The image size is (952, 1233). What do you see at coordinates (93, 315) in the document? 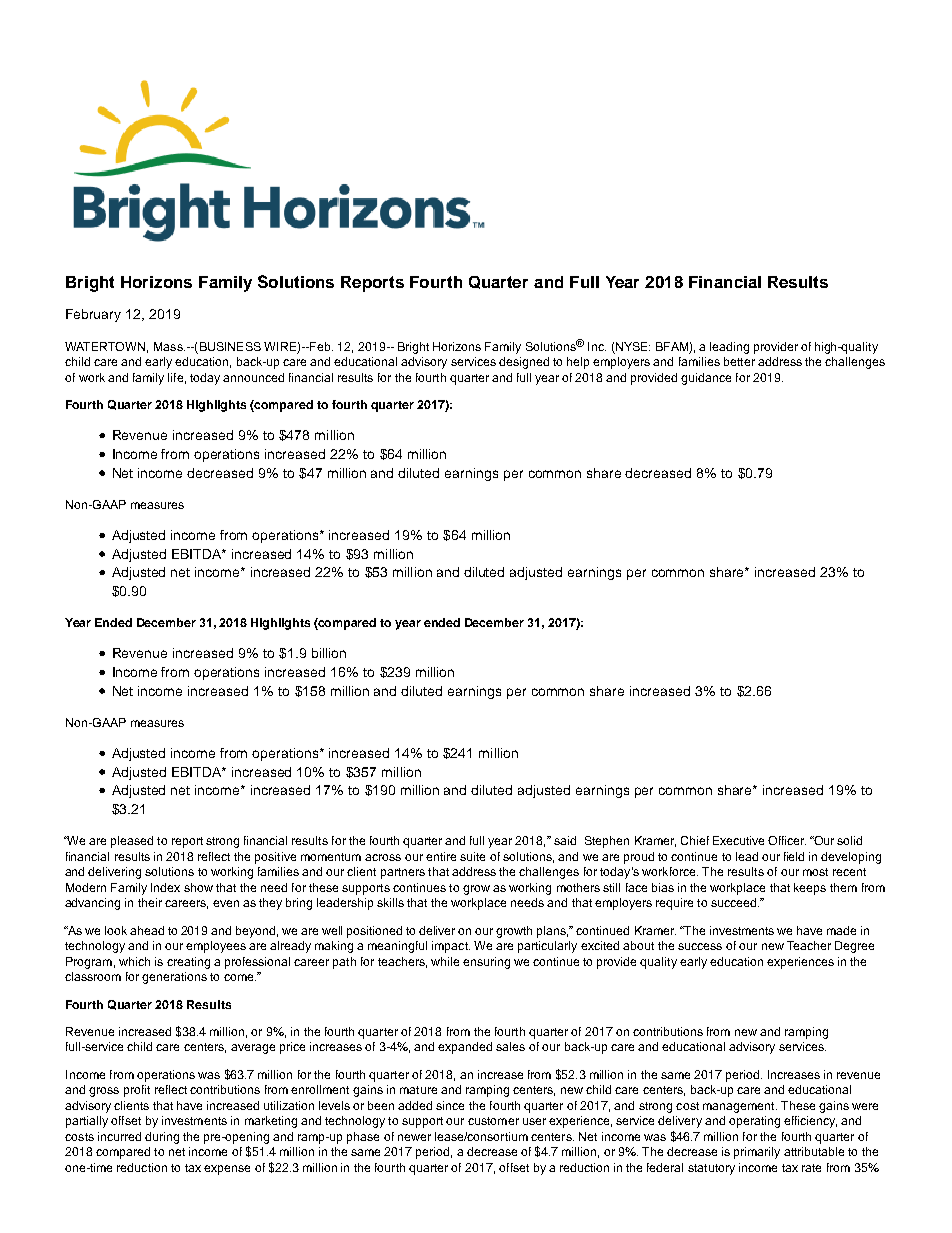
I see `February` at bounding box center [93, 315].
